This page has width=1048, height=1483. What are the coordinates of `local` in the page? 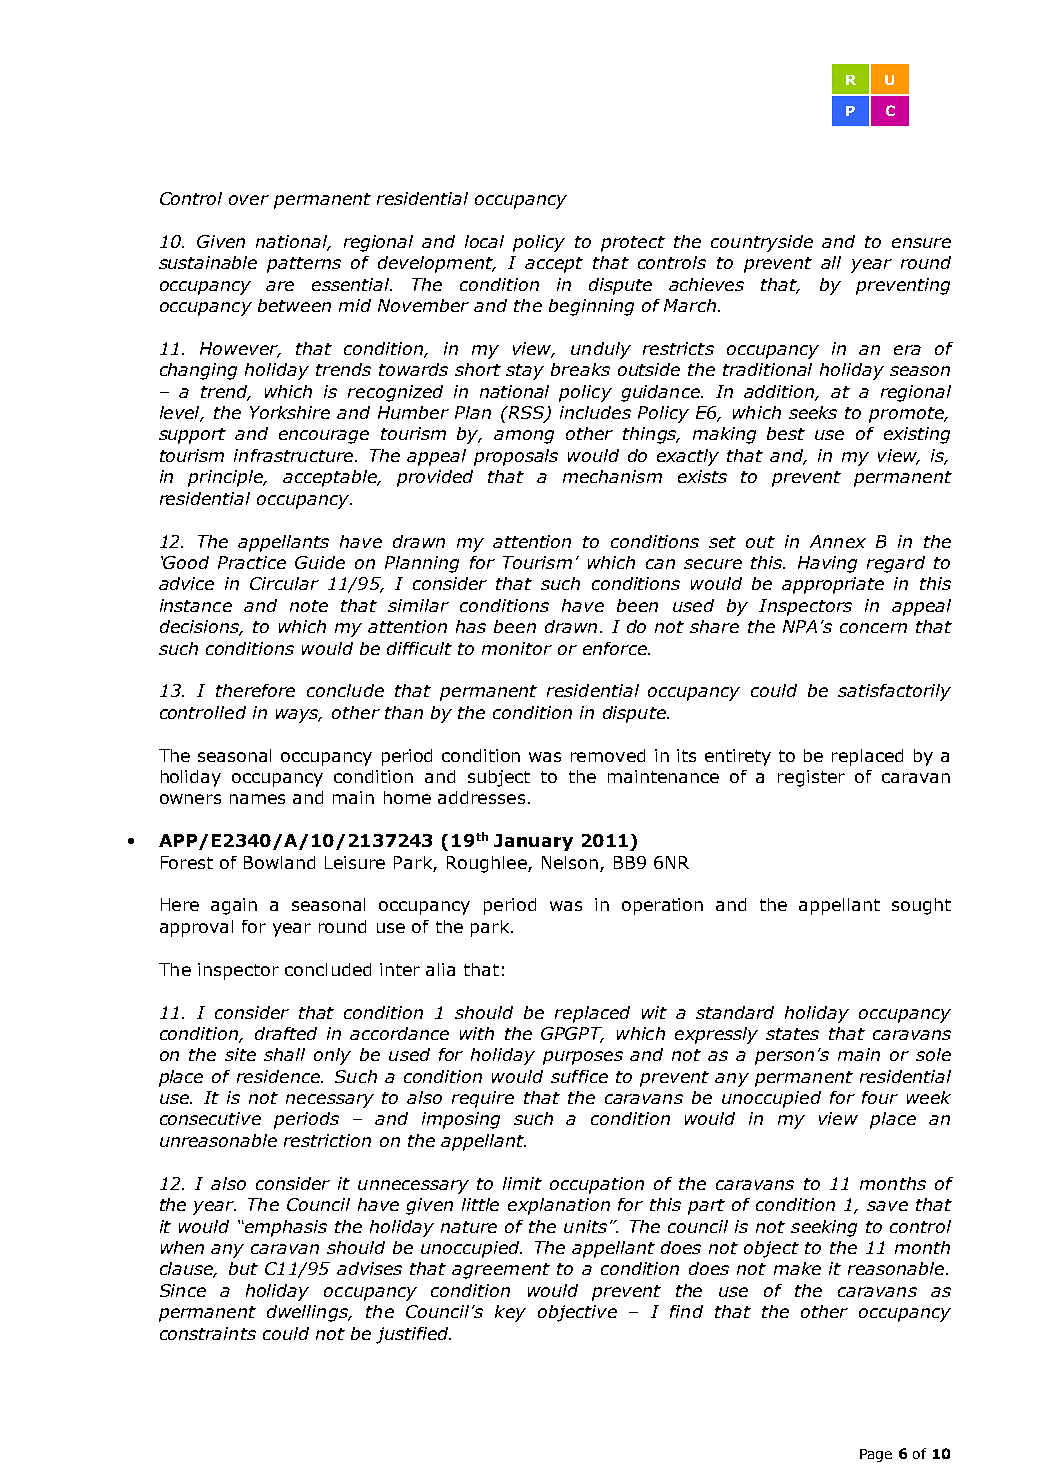 It's located at (484, 241).
